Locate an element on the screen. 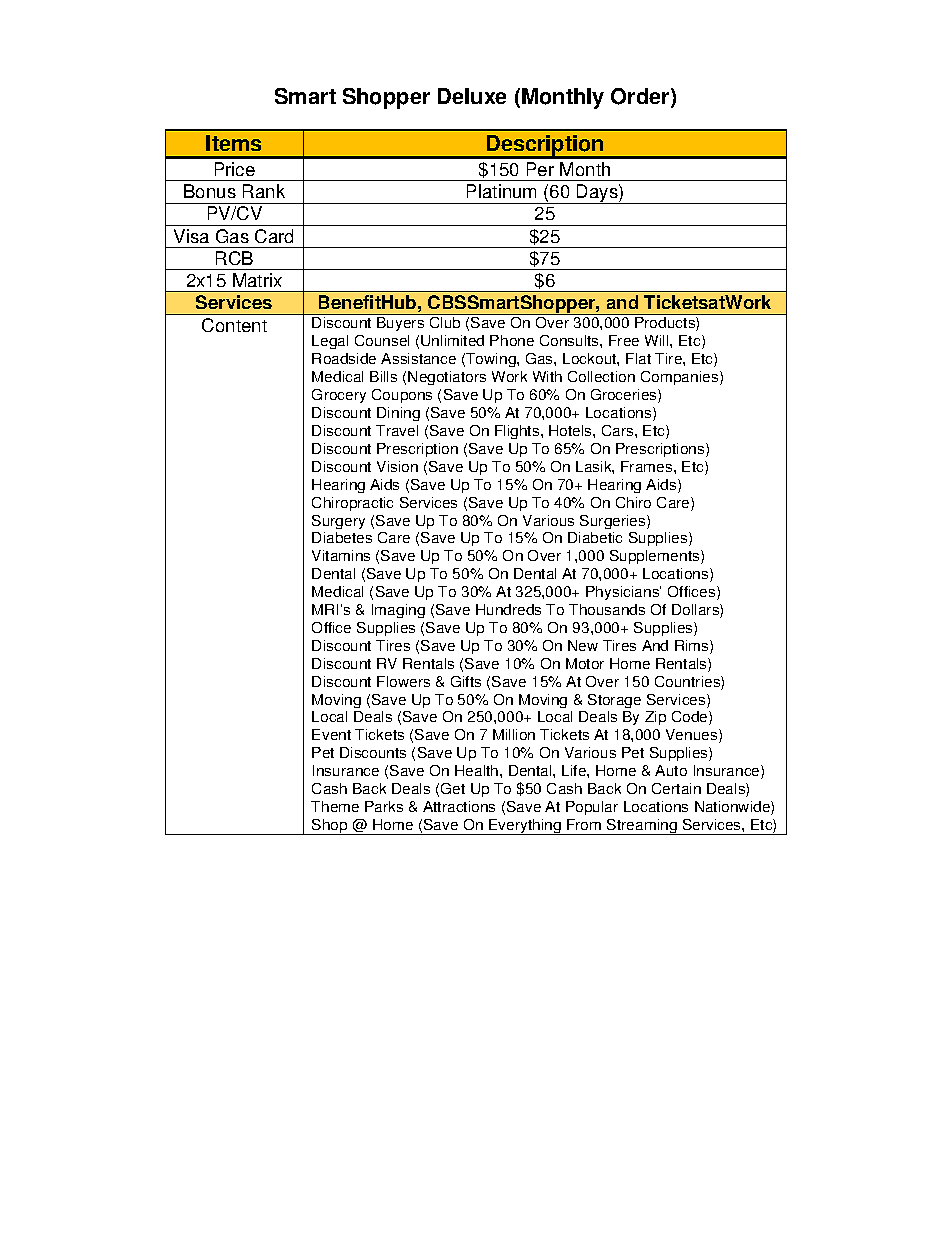  Deluxe is located at coordinates (472, 96).
